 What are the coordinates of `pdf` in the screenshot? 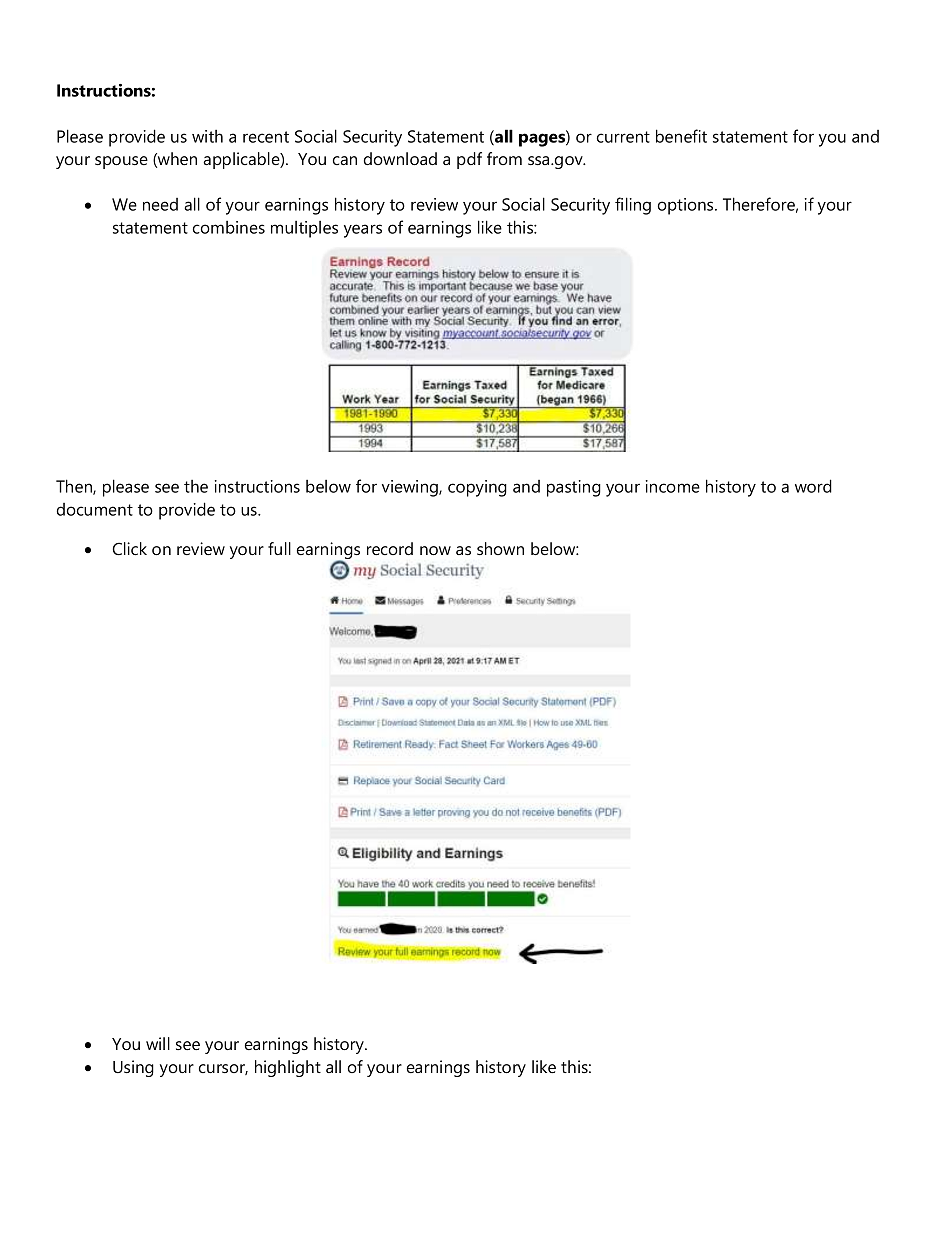 It's located at (469, 160).
